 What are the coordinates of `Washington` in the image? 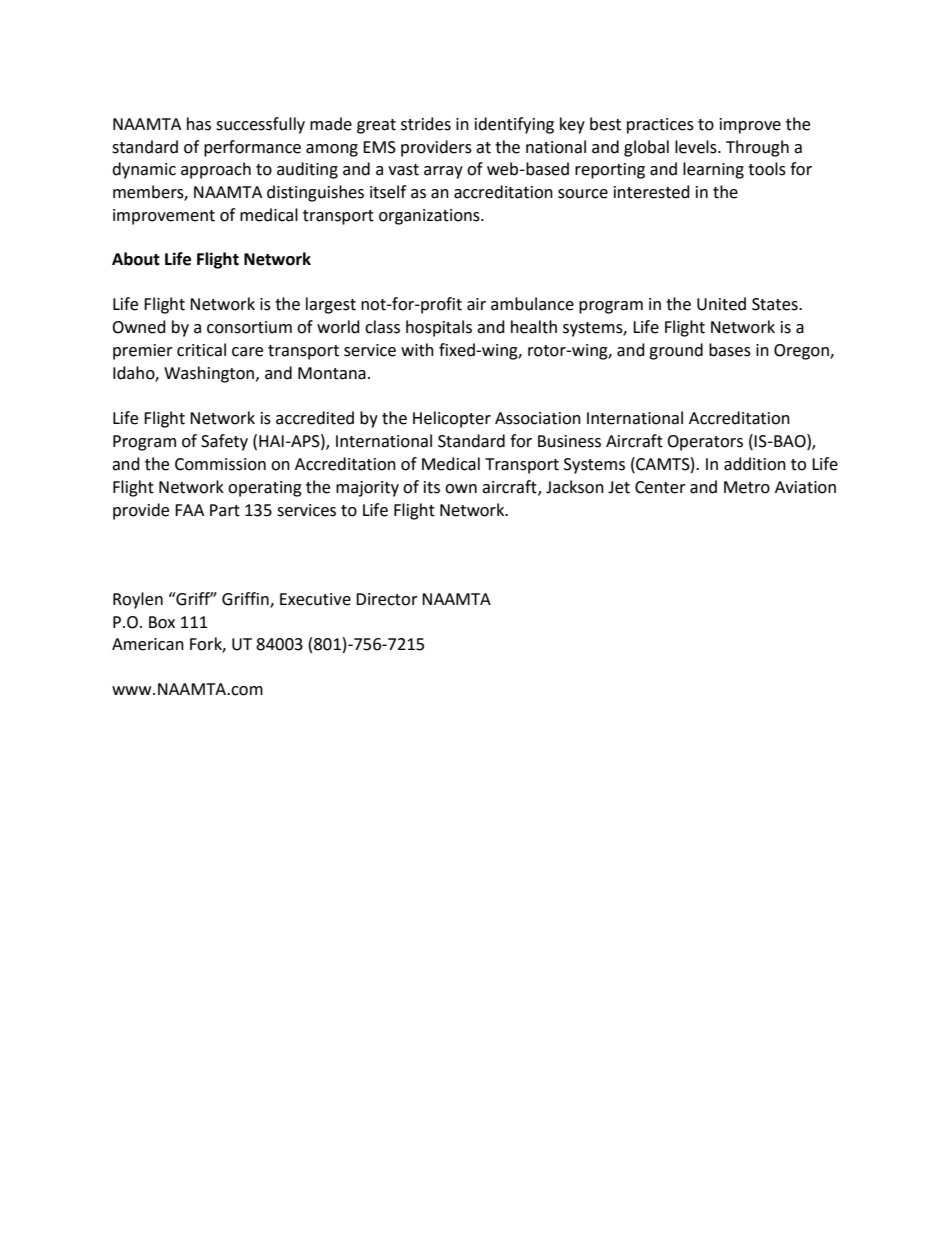 It's located at (209, 374).
